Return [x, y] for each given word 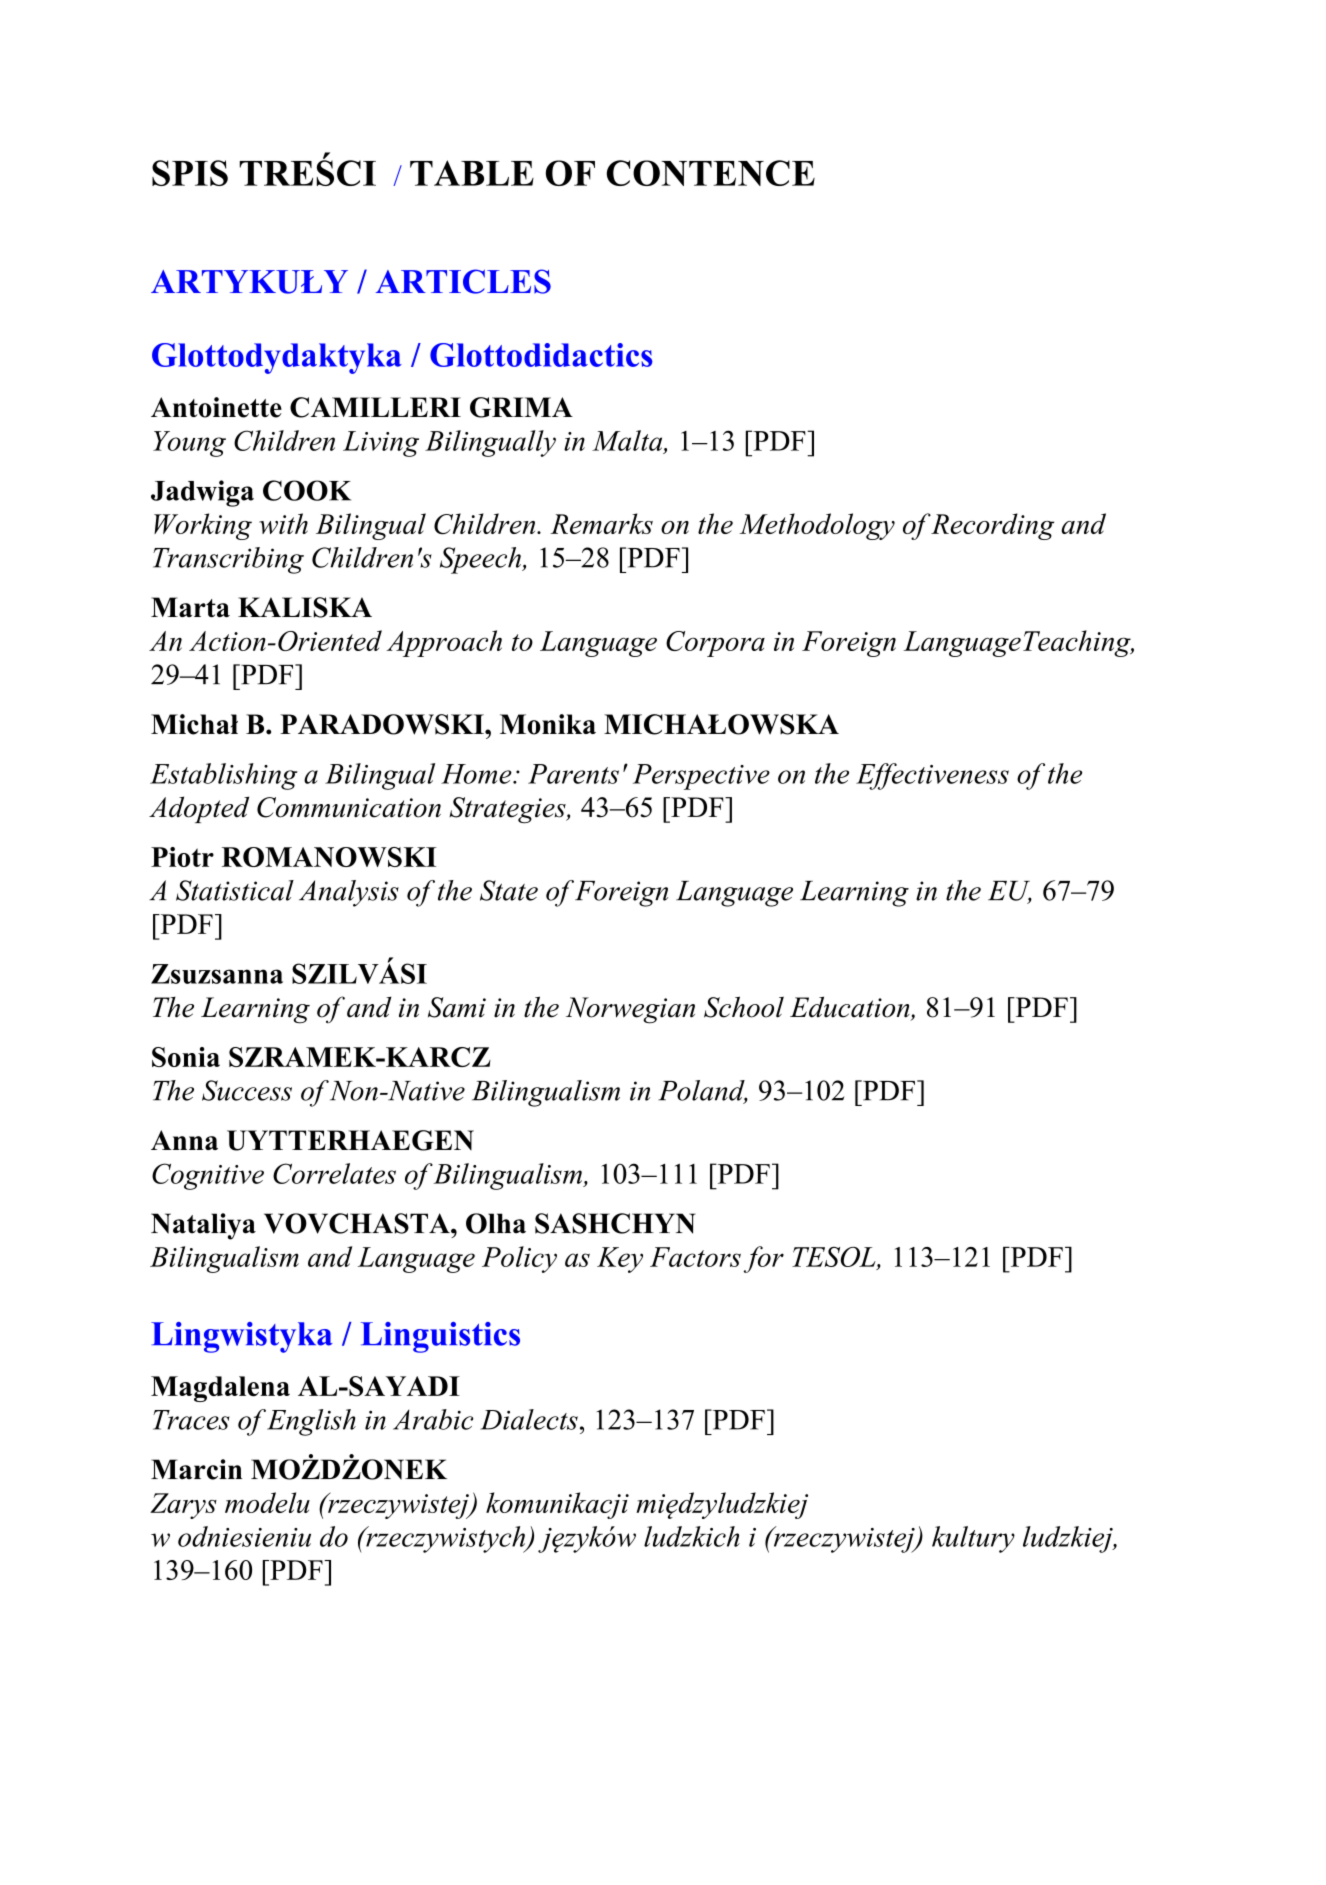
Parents [573, 774]
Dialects [529, 1419]
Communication [349, 807]
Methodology [817, 526]
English [311, 1422]
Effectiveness [932, 776]
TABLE [472, 173]
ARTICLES [463, 281]
